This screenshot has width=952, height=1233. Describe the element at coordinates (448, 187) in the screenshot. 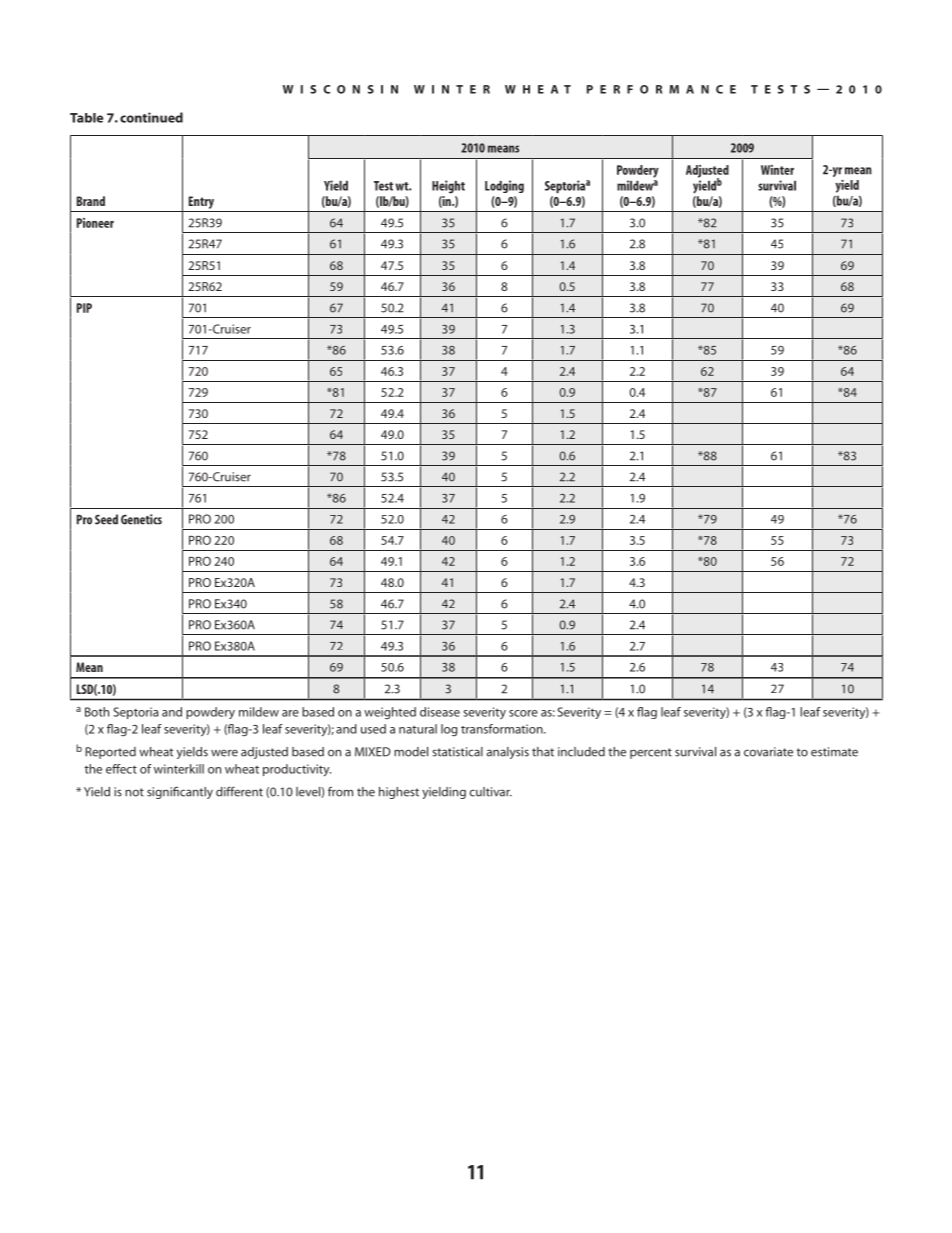

I see `Height` at that location.
